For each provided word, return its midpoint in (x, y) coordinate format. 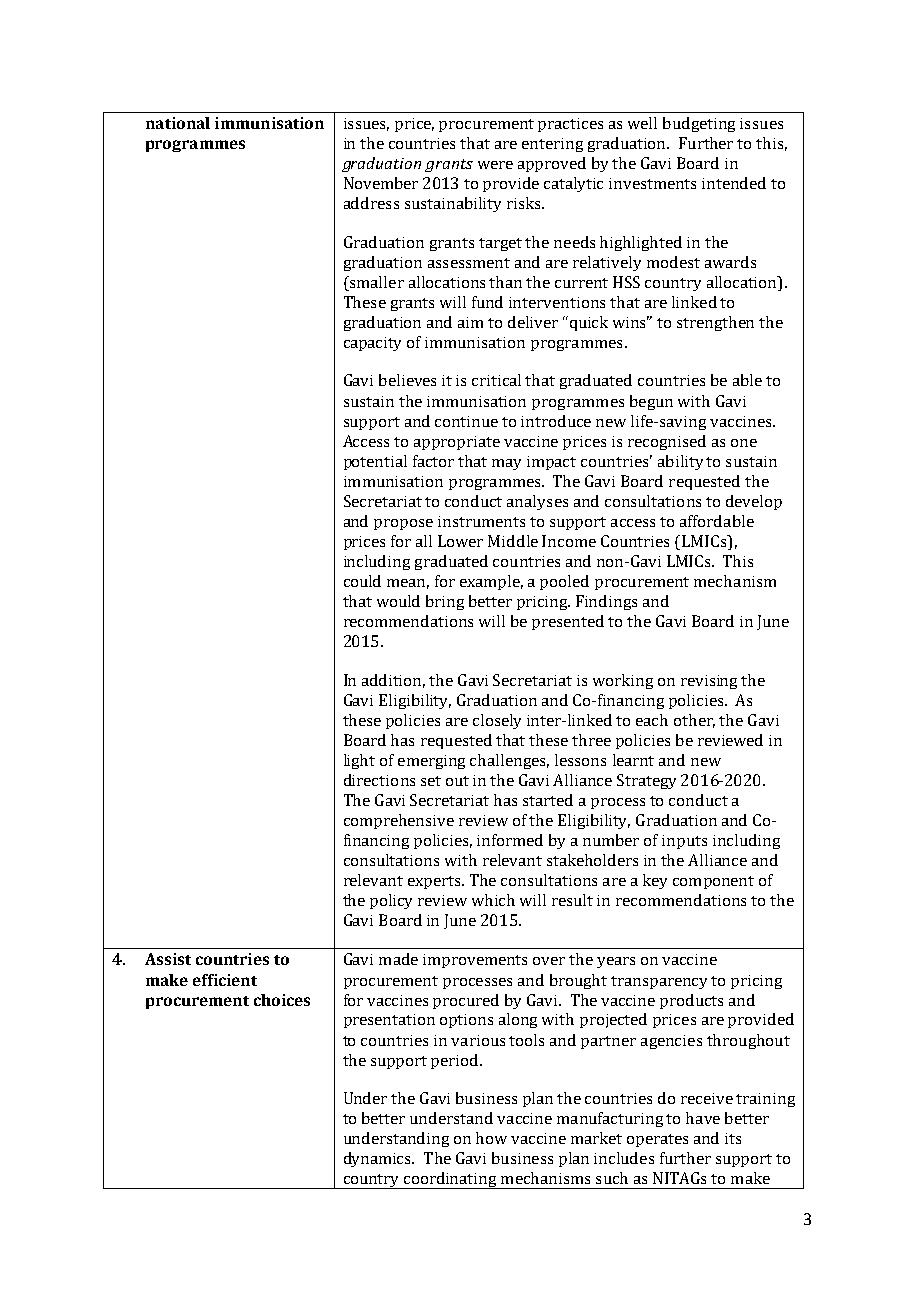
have (703, 1118)
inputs (684, 842)
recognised (667, 442)
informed (510, 840)
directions (379, 780)
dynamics (379, 1159)
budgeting (699, 124)
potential (375, 462)
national (178, 123)
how (491, 1138)
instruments (481, 521)
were (495, 165)
